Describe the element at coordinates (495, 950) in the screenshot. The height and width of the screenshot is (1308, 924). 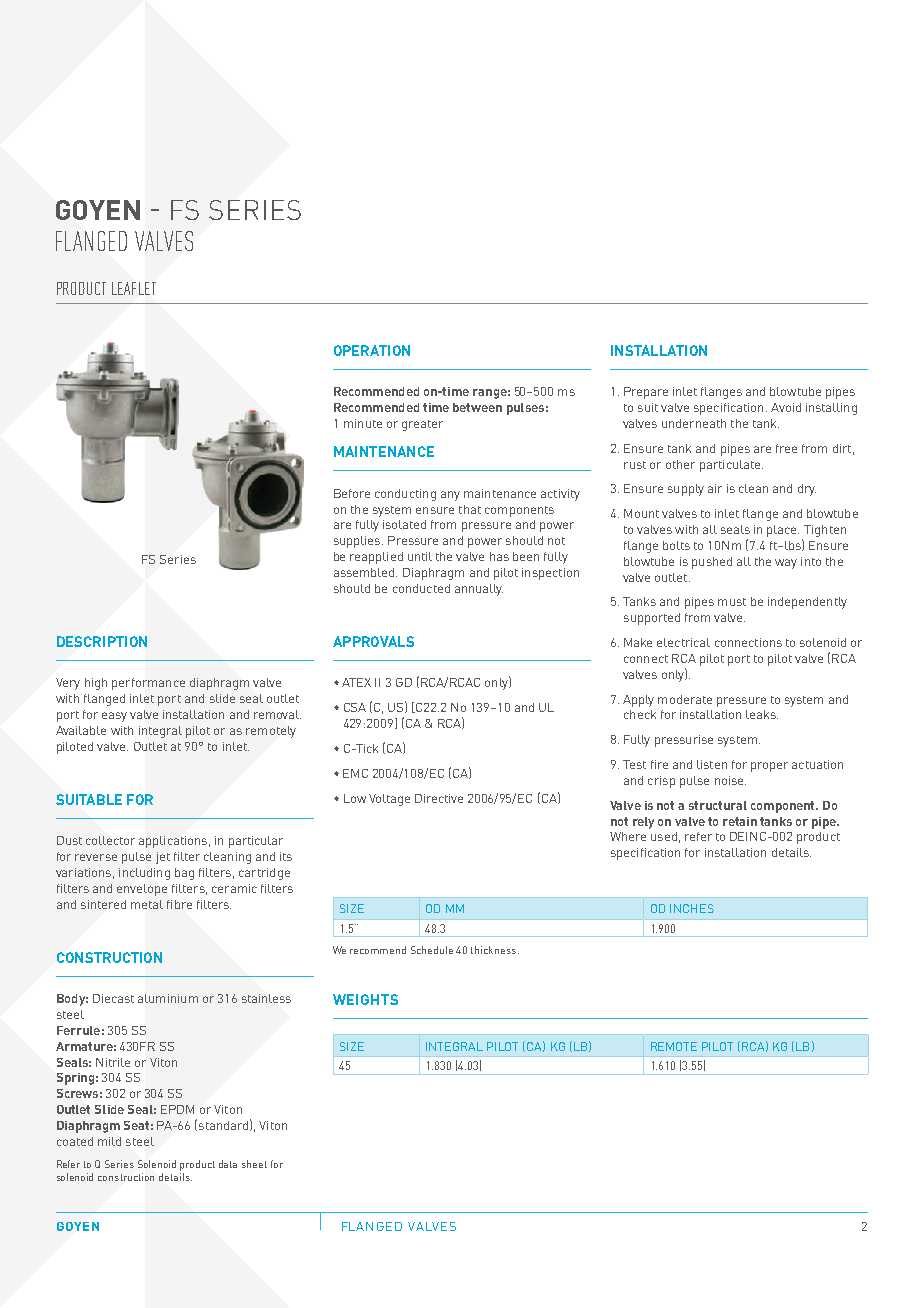
I see `thickness` at that location.
